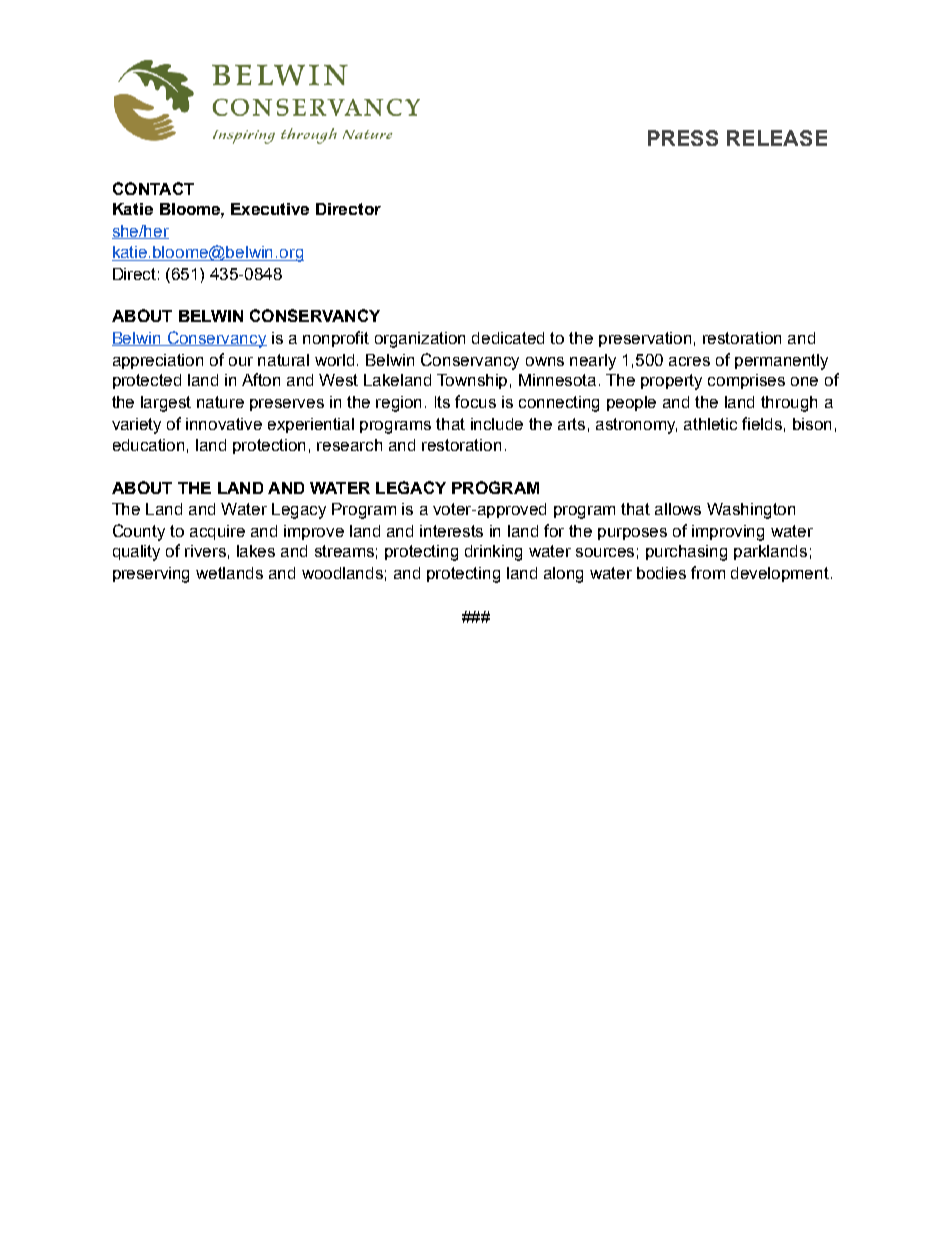 This document has width=952, height=1233. Describe the element at coordinates (689, 361) in the document. I see `acres` at that location.
